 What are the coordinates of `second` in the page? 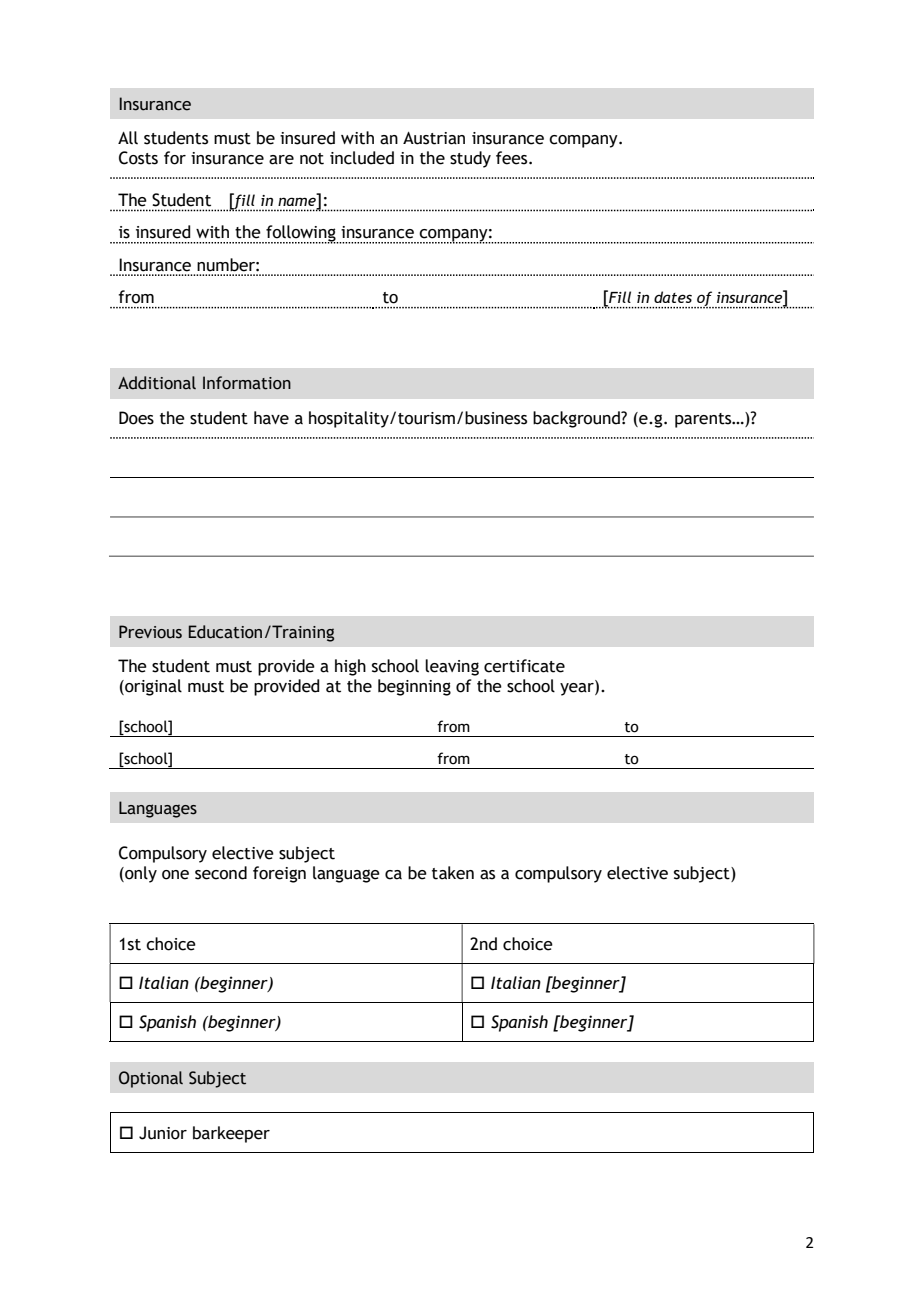 It's located at (221, 873).
